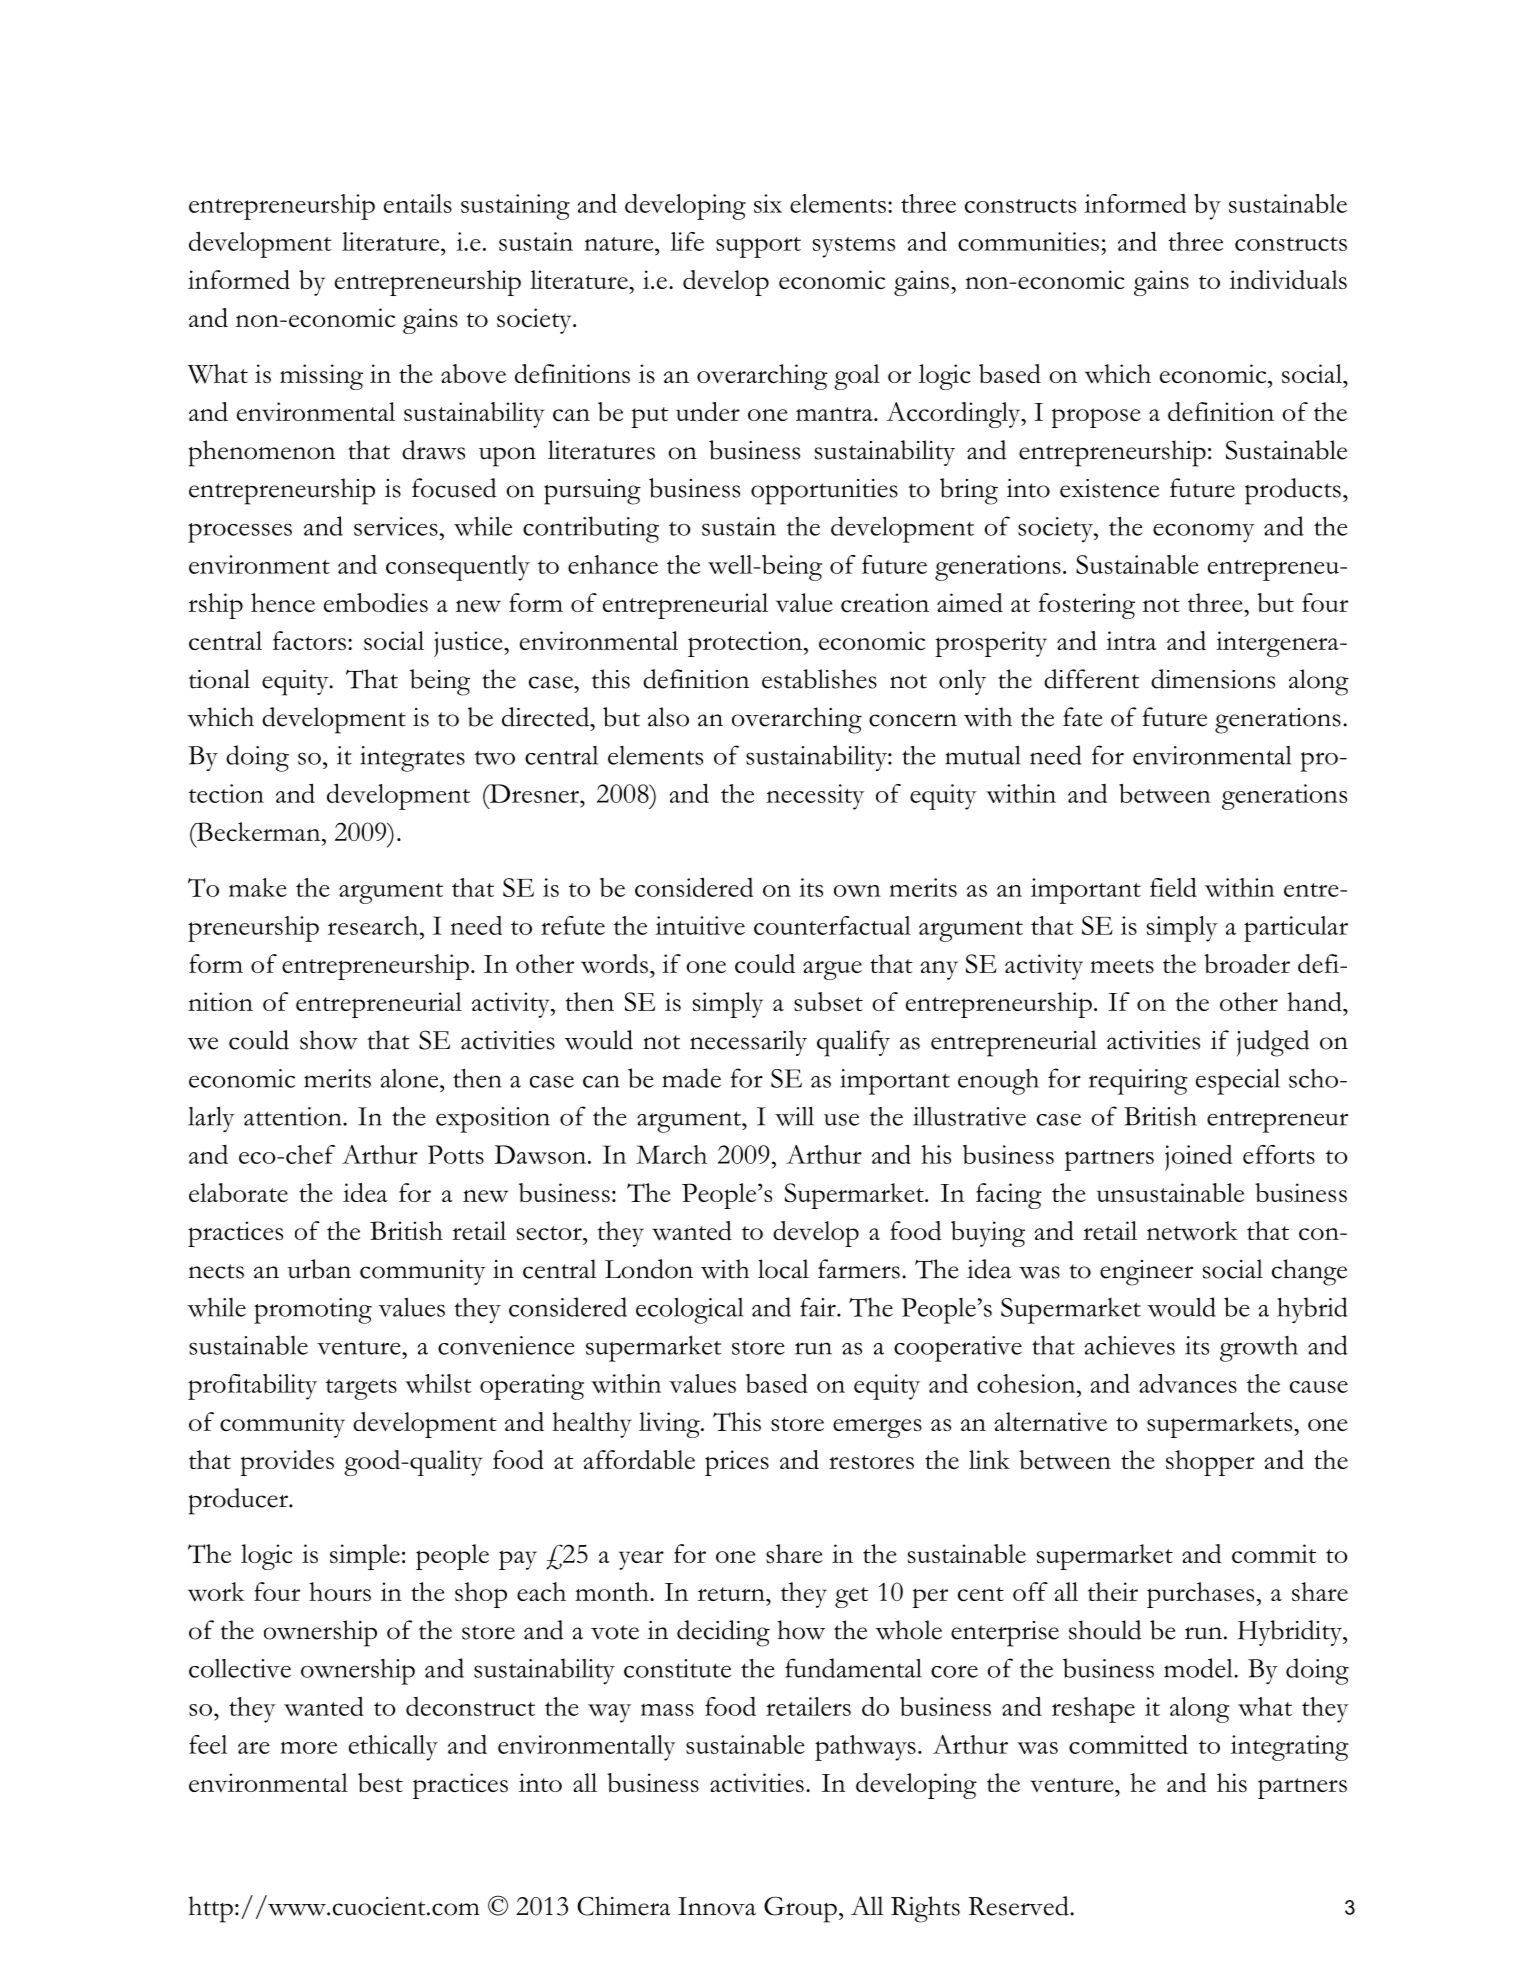  Describe the element at coordinates (819, 679) in the screenshot. I see `establishes` at that location.
